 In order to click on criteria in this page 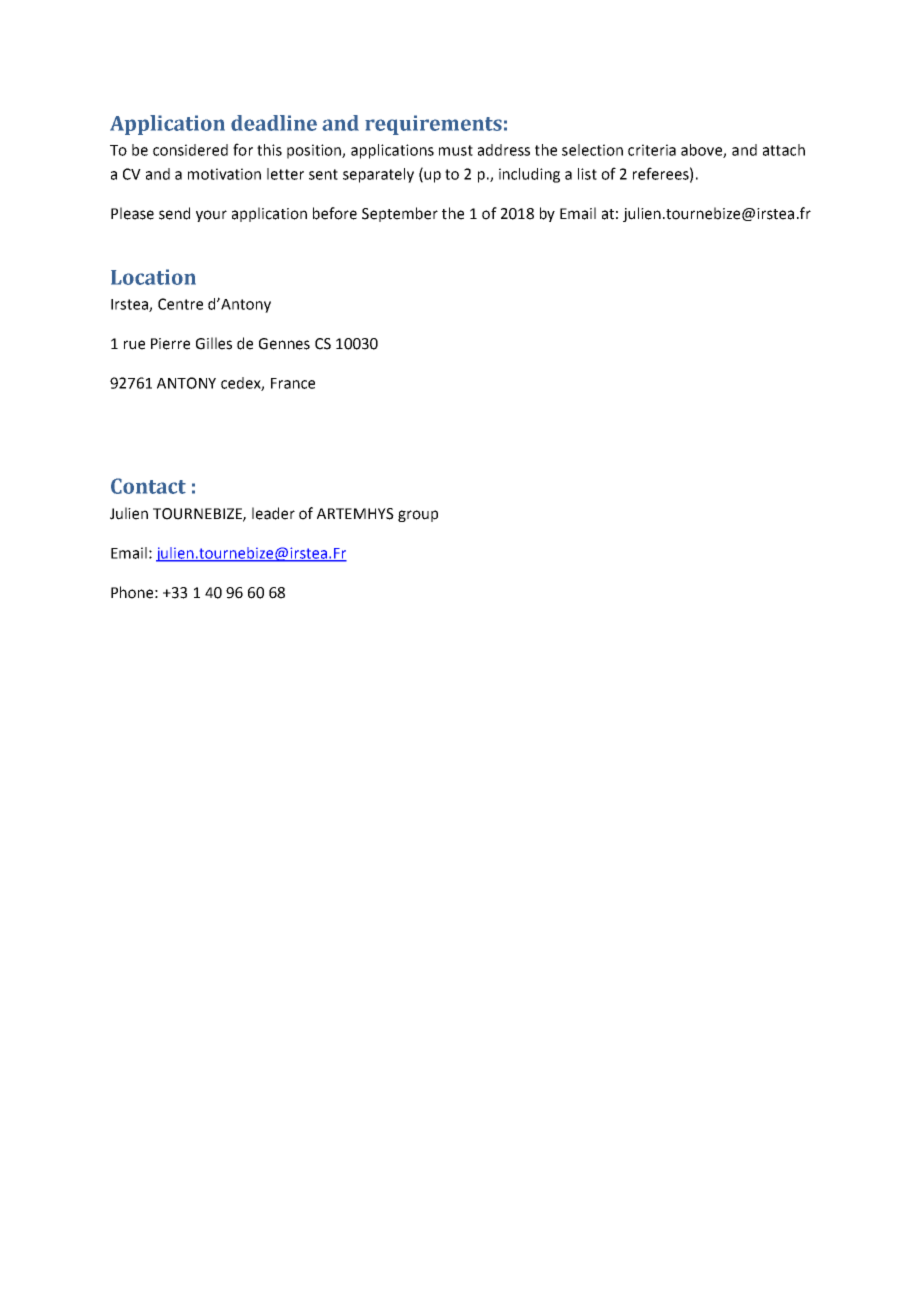, I will do `click(652, 150)`.
